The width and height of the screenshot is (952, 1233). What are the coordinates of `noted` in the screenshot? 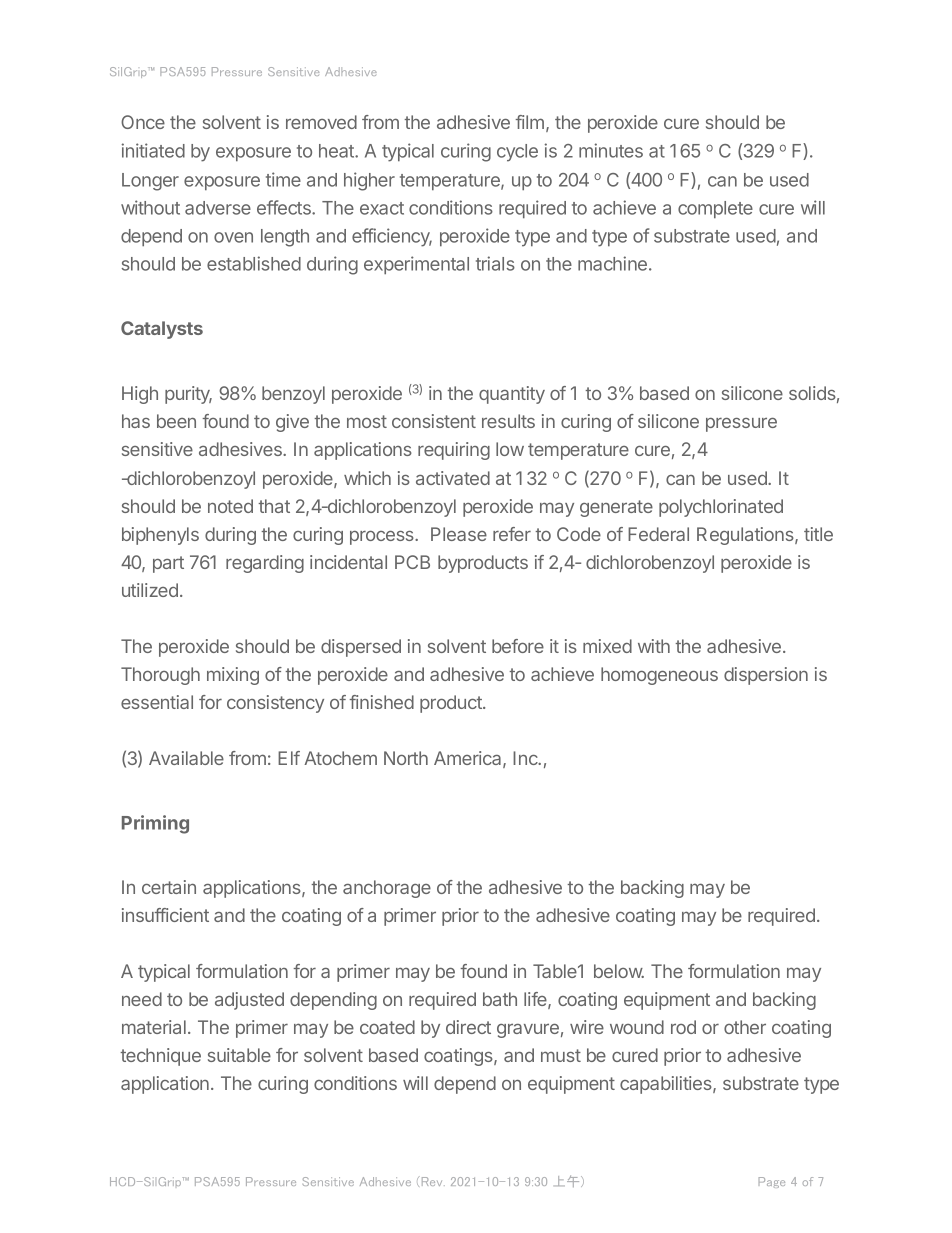 It's located at (230, 506).
